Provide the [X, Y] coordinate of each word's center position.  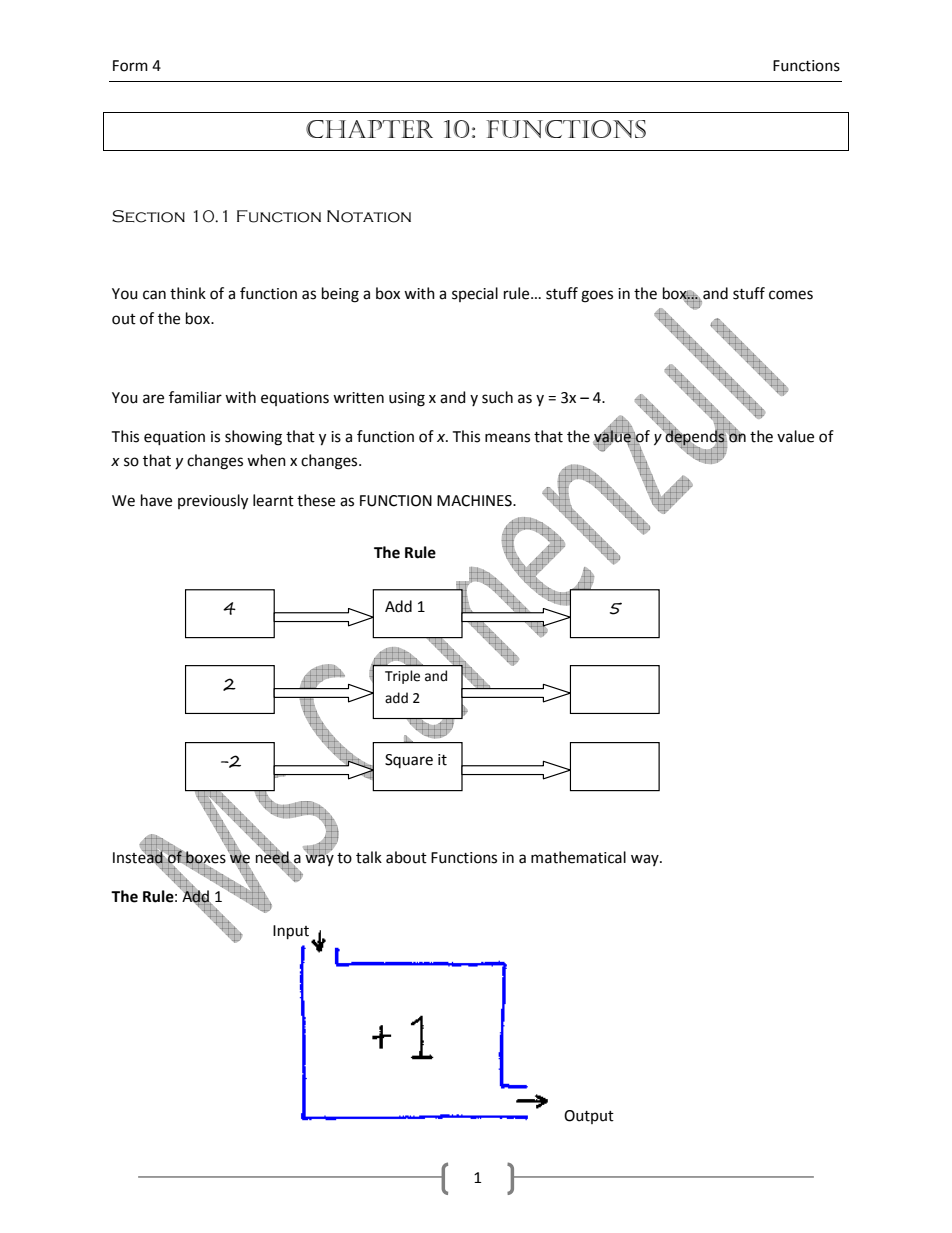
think [188, 293]
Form [130, 66]
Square [409, 761]
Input [291, 932]
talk [369, 857]
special [475, 294]
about [406, 857]
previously [213, 502]
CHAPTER [369, 129]
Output [589, 1117]
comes [791, 295]
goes [597, 296]
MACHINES [475, 501]
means [507, 438]
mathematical [578, 857]
